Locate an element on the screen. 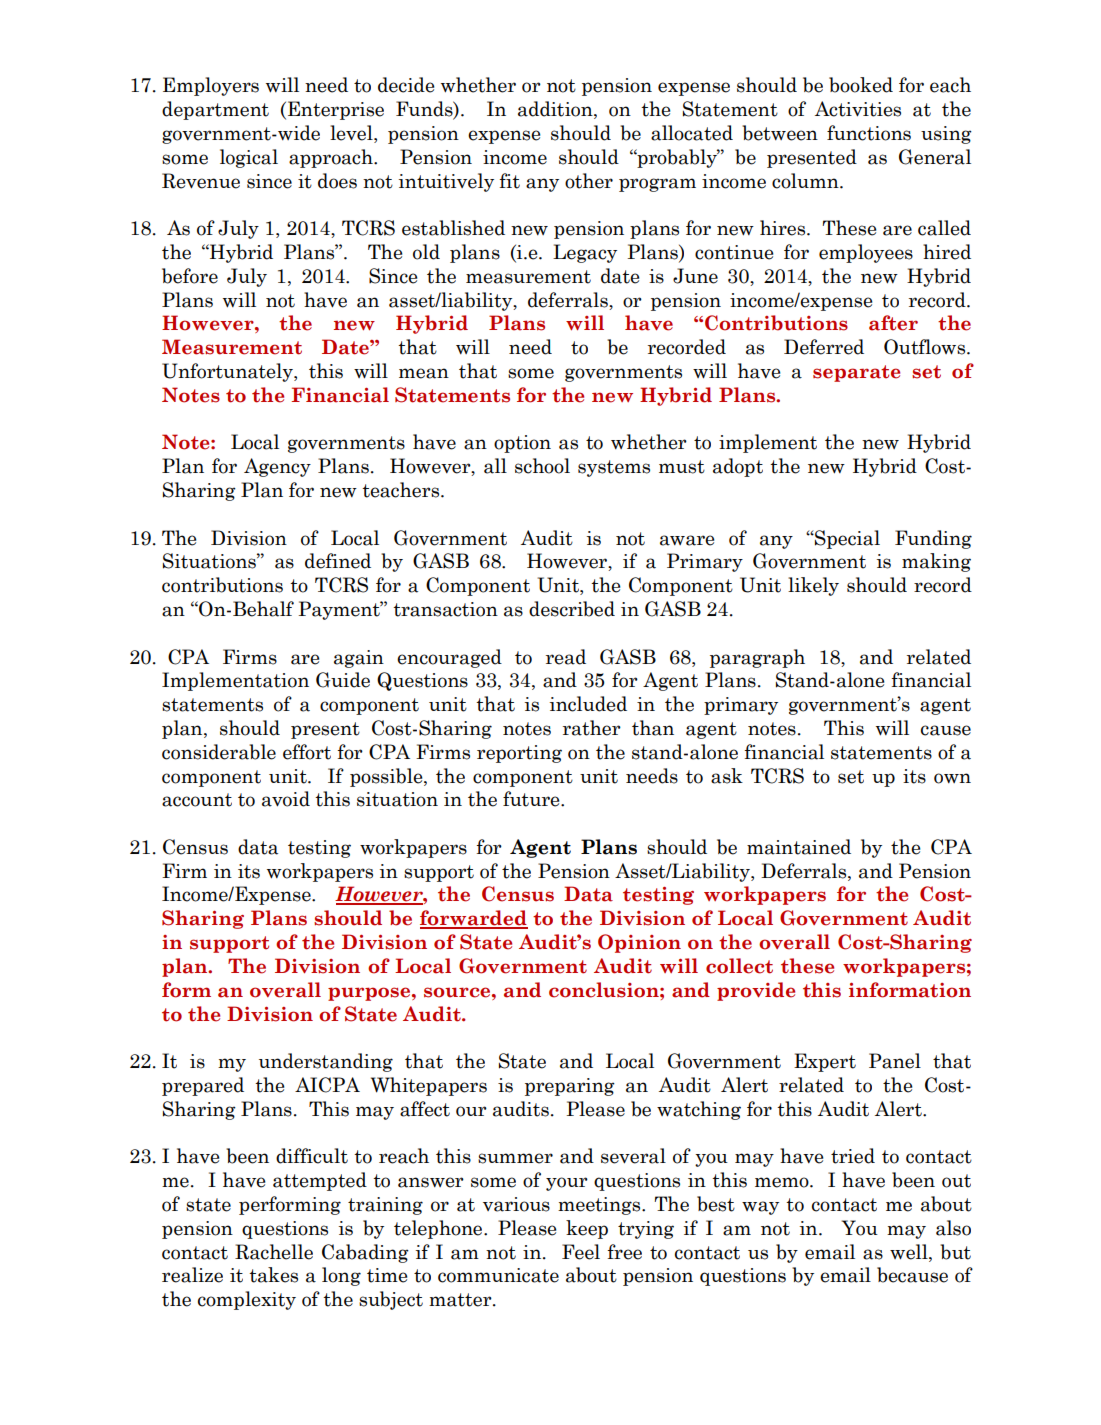 The image size is (1101, 1425). Enterprise is located at coordinates (336, 110).
